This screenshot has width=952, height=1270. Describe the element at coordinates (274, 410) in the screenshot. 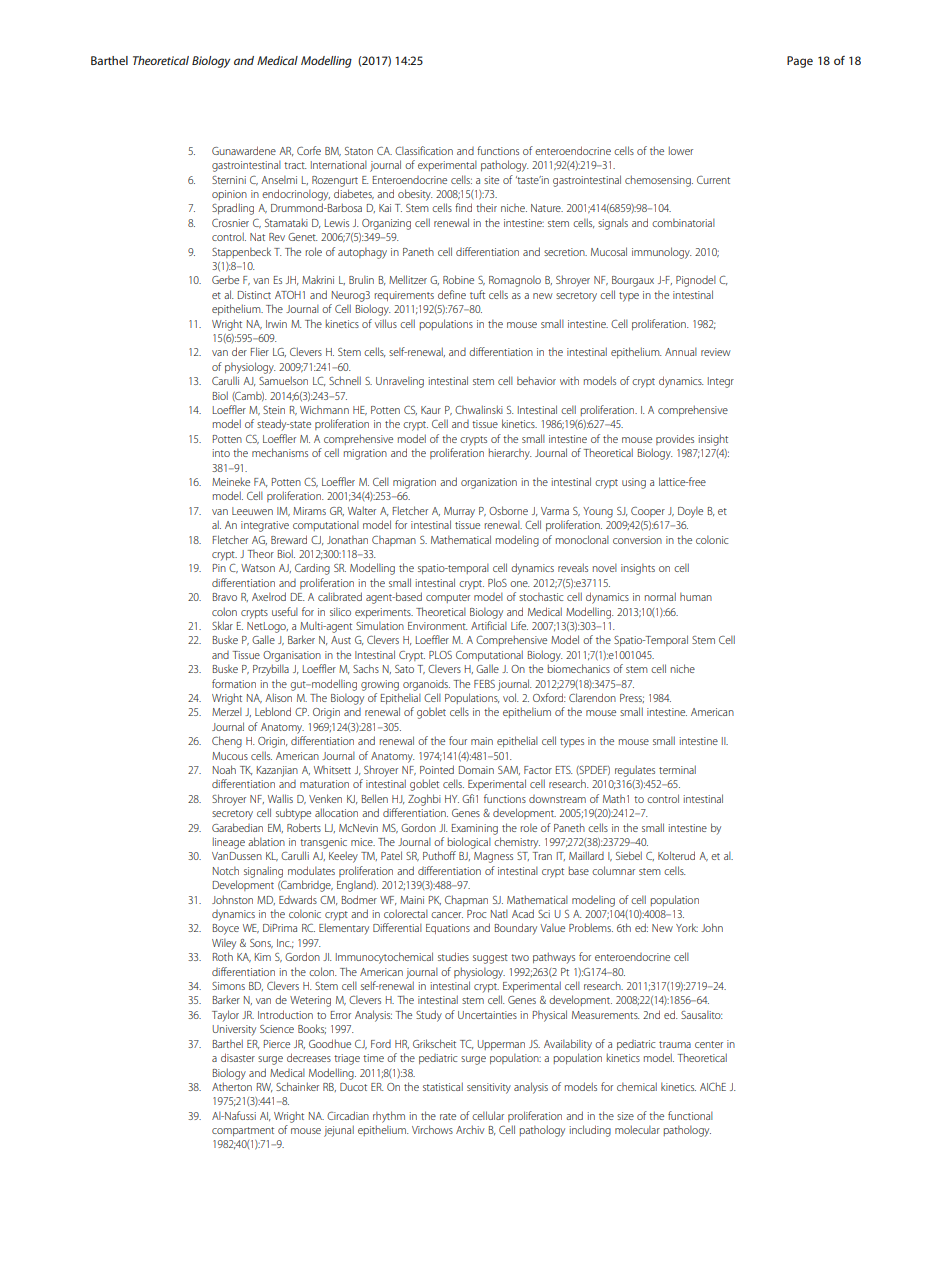

I see `Stein` at that location.
